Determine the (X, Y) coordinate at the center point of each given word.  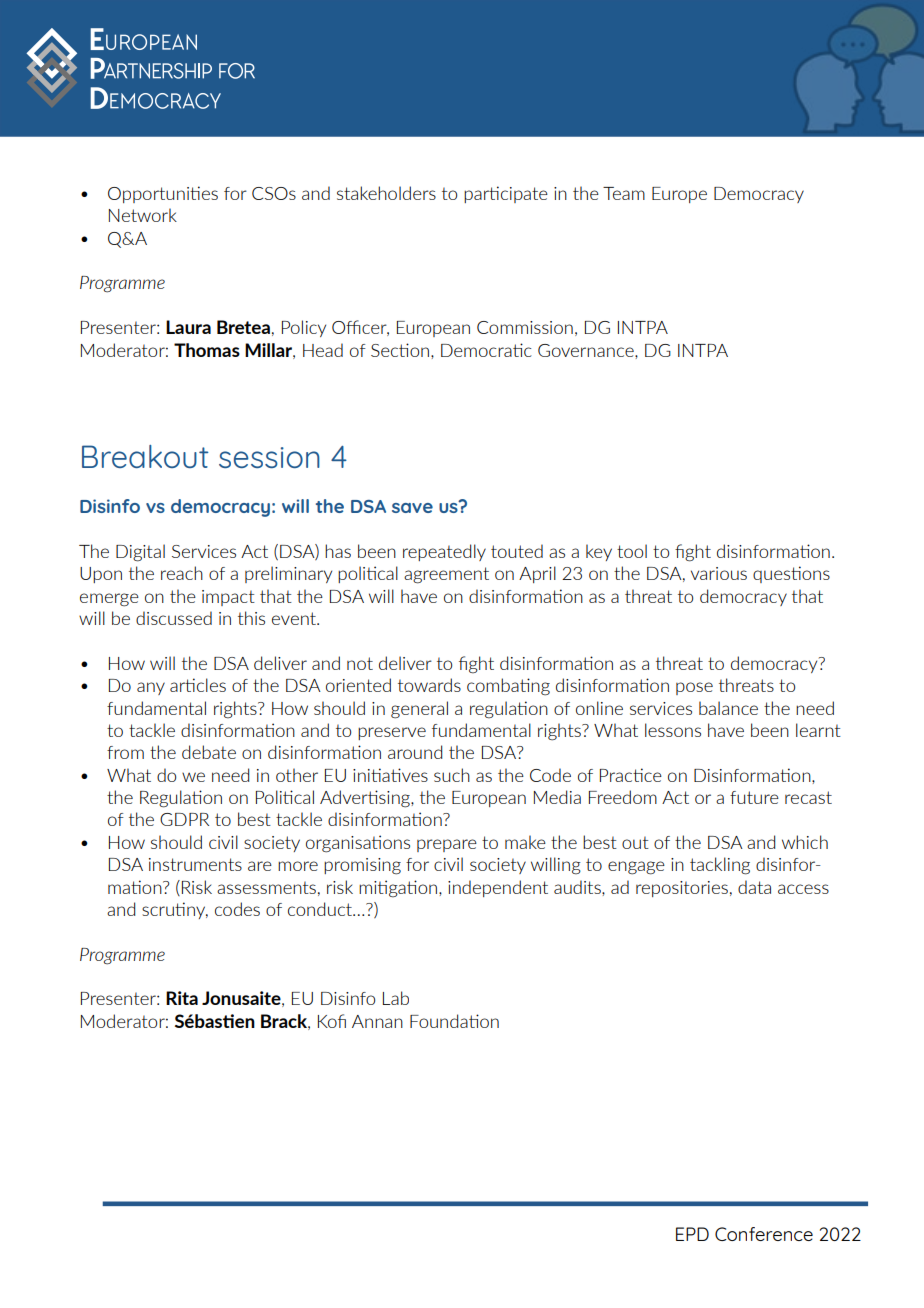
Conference (764, 1234)
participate (506, 194)
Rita (182, 998)
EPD (692, 1234)
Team (624, 193)
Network (143, 215)
